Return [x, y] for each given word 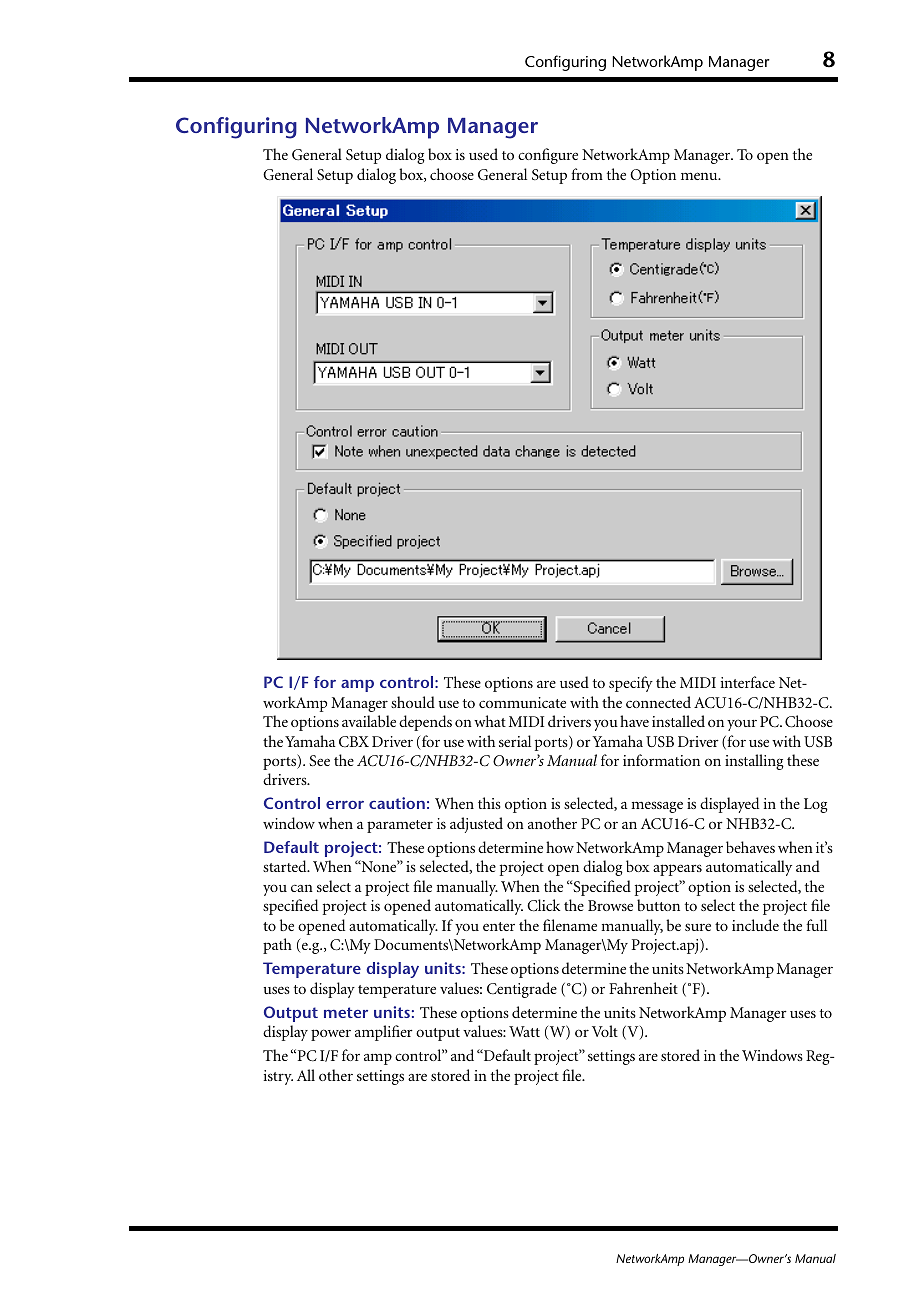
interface [748, 682]
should [413, 702]
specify [631, 684]
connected [658, 702]
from [587, 174]
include [755, 925]
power [331, 1035]
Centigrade [522, 990]
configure [548, 156]
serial [515, 741]
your [742, 725]
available [369, 721]
